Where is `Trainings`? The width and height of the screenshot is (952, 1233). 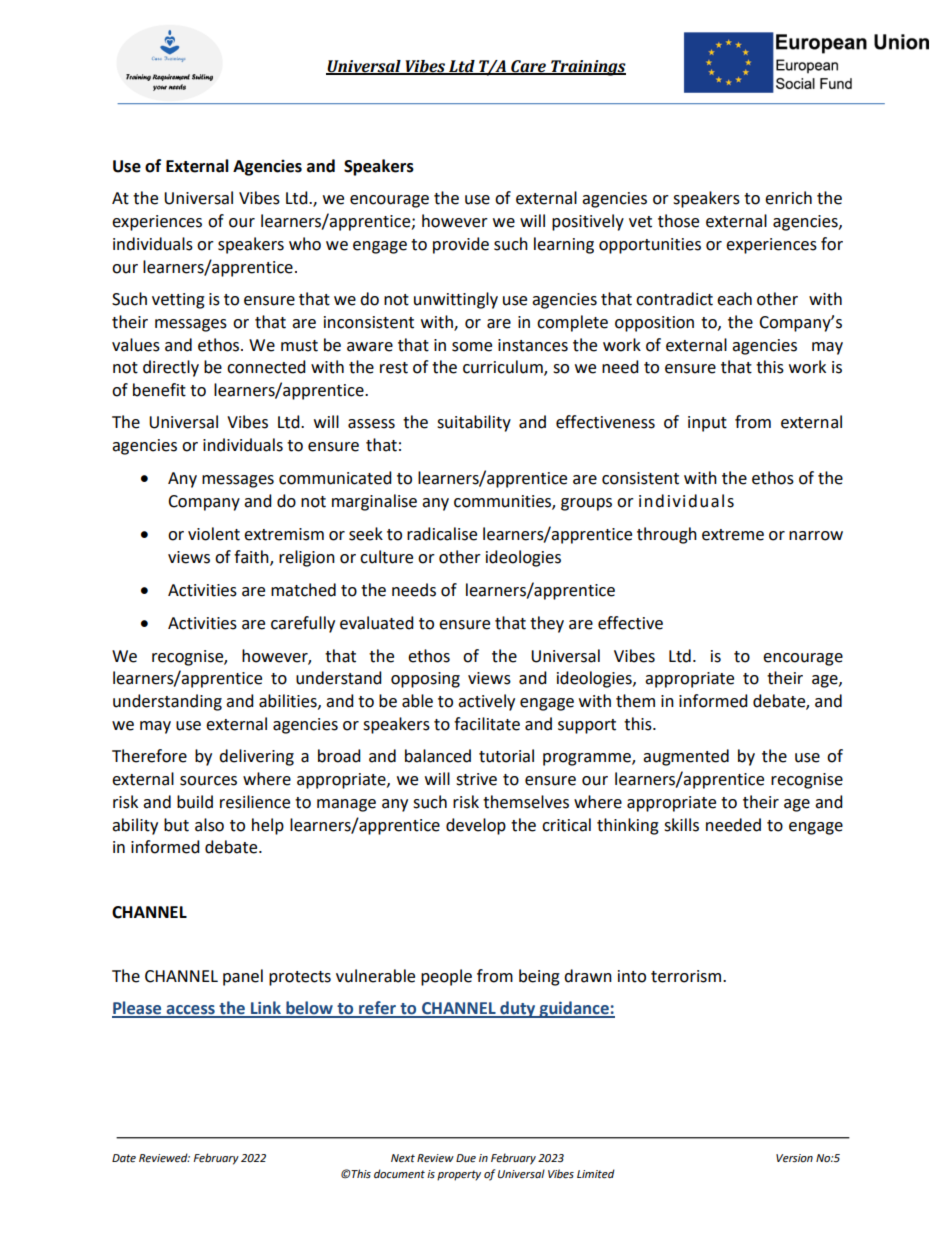
Trainings is located at coordinates (587, 68).
